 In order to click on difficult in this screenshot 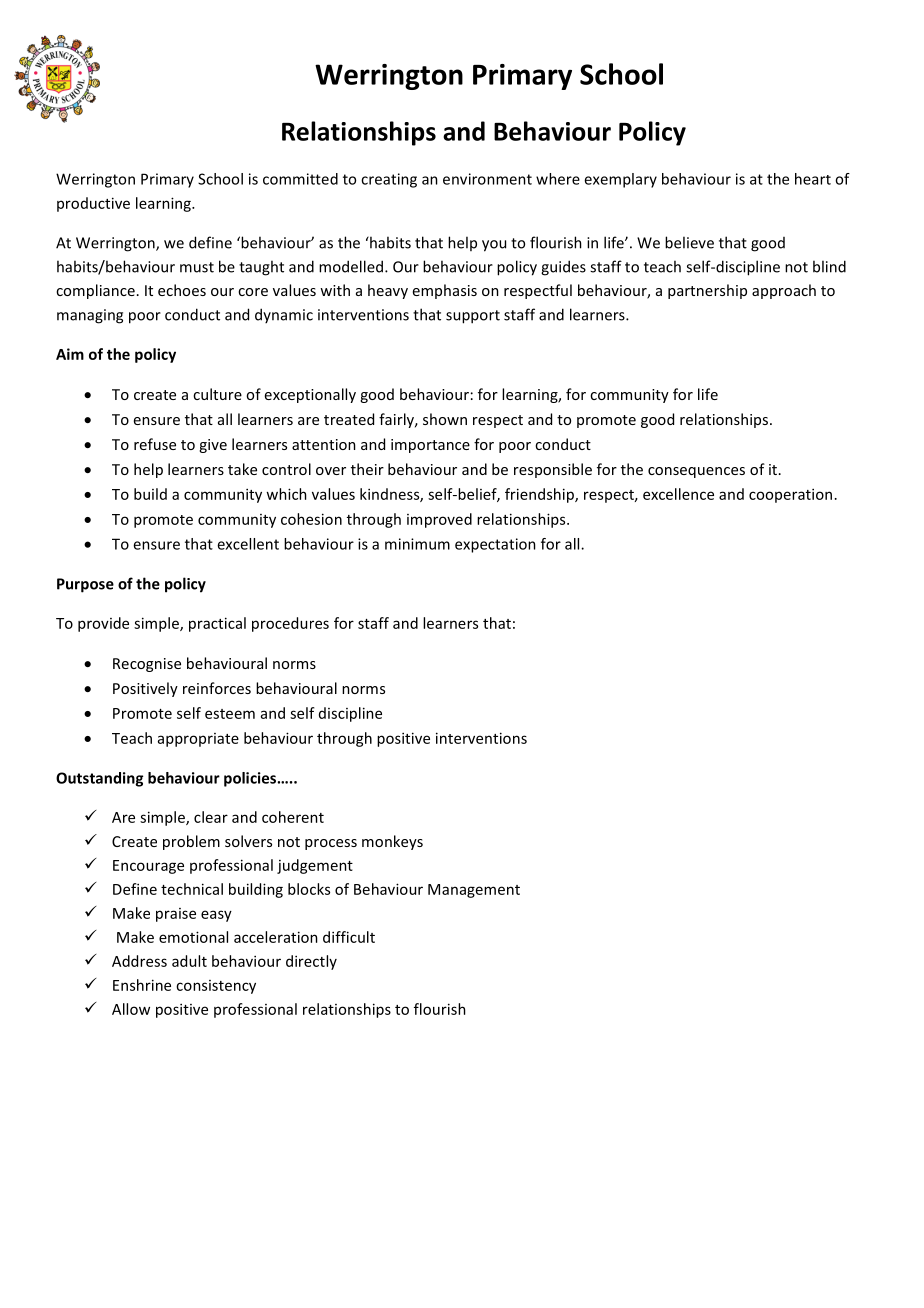, I will do `click(349, 937)`.
